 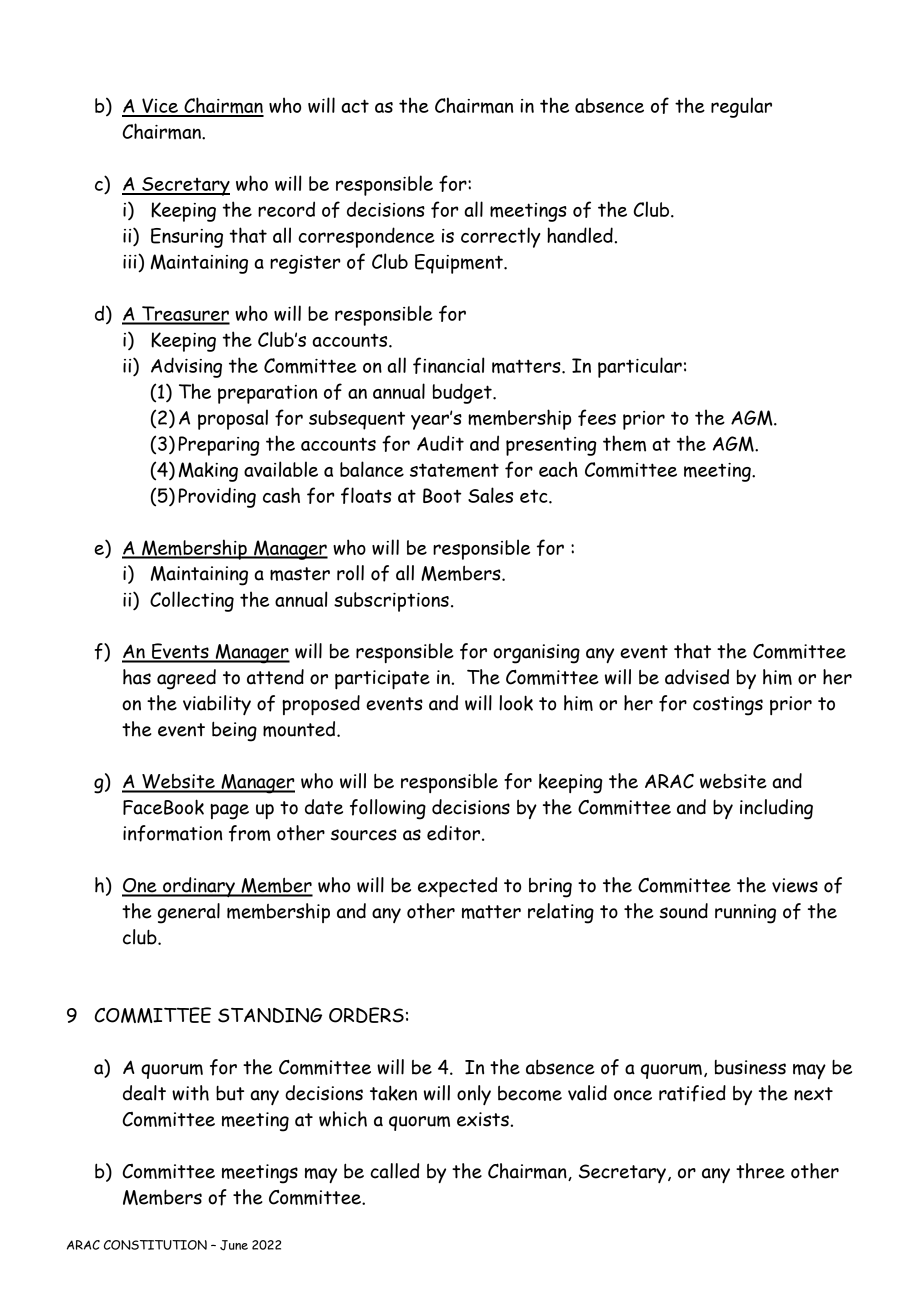 What do you see at coordinates (229, 812) in the screenshot?
I see `page` at bounding box center [229, 812].
